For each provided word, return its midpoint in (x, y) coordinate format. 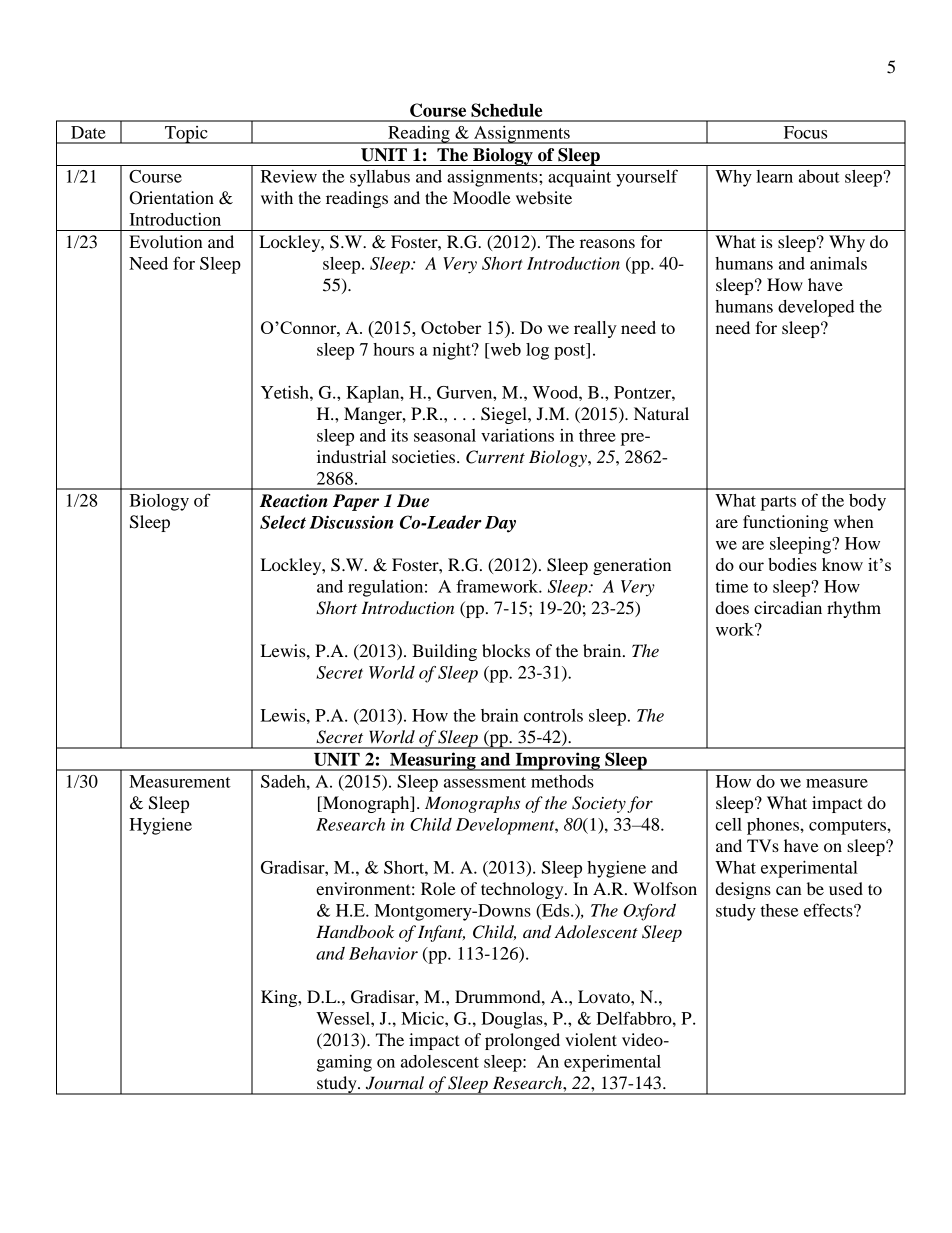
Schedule (506, 110)
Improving (557, 761)
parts (778, 503)
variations (517, 435)
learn (774, 176)
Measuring (433, 761)
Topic (186, 135)
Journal (395, 1083)
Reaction (293, 501)
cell (728, 824)
